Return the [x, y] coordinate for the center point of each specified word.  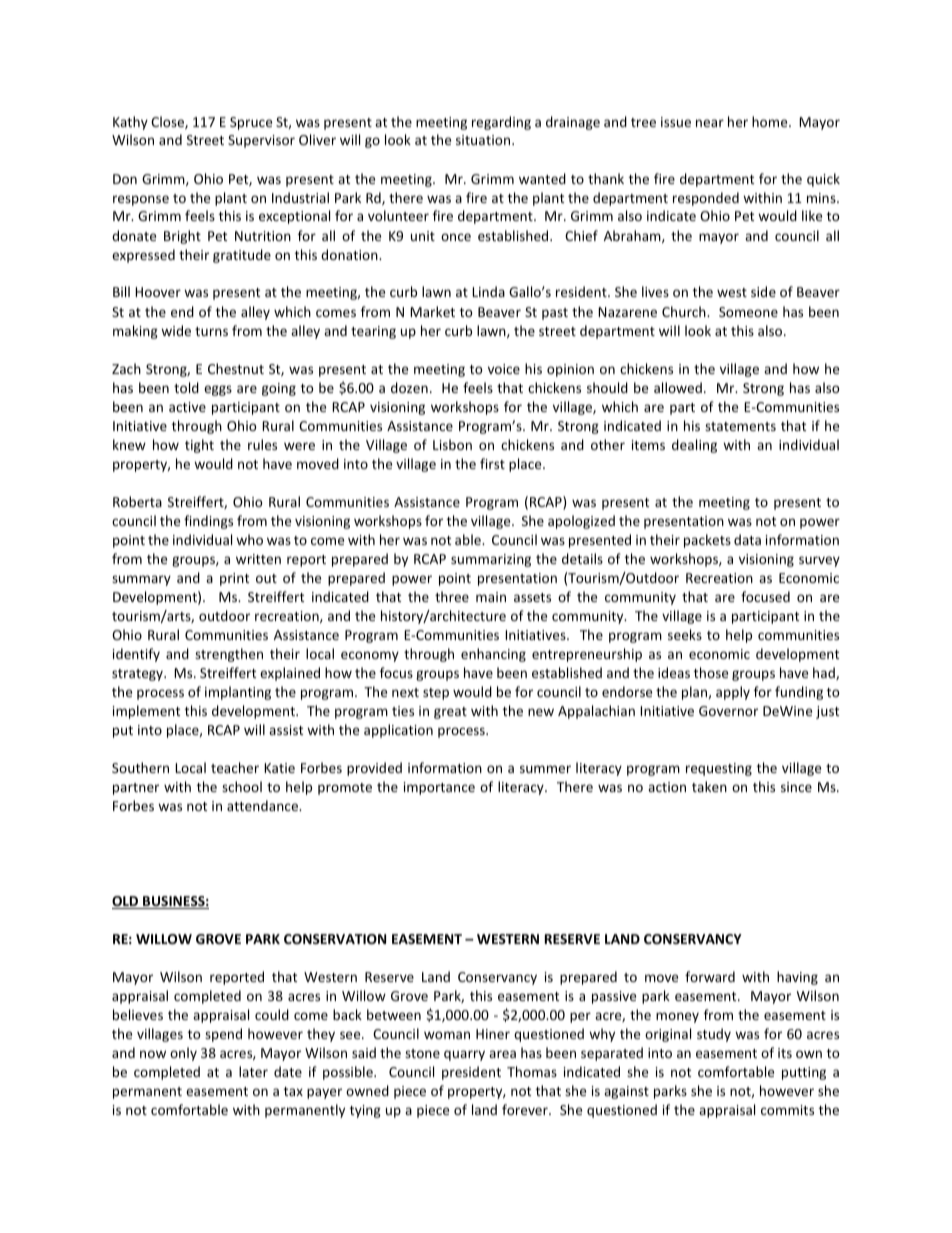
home [771, 121]
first [492, 463]
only [183, 1054]
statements [740, 426]
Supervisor [261, 141]
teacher [235, 767]
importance [439, 788]
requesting [719, 769]
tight [199, 446]
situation [484, 140]
